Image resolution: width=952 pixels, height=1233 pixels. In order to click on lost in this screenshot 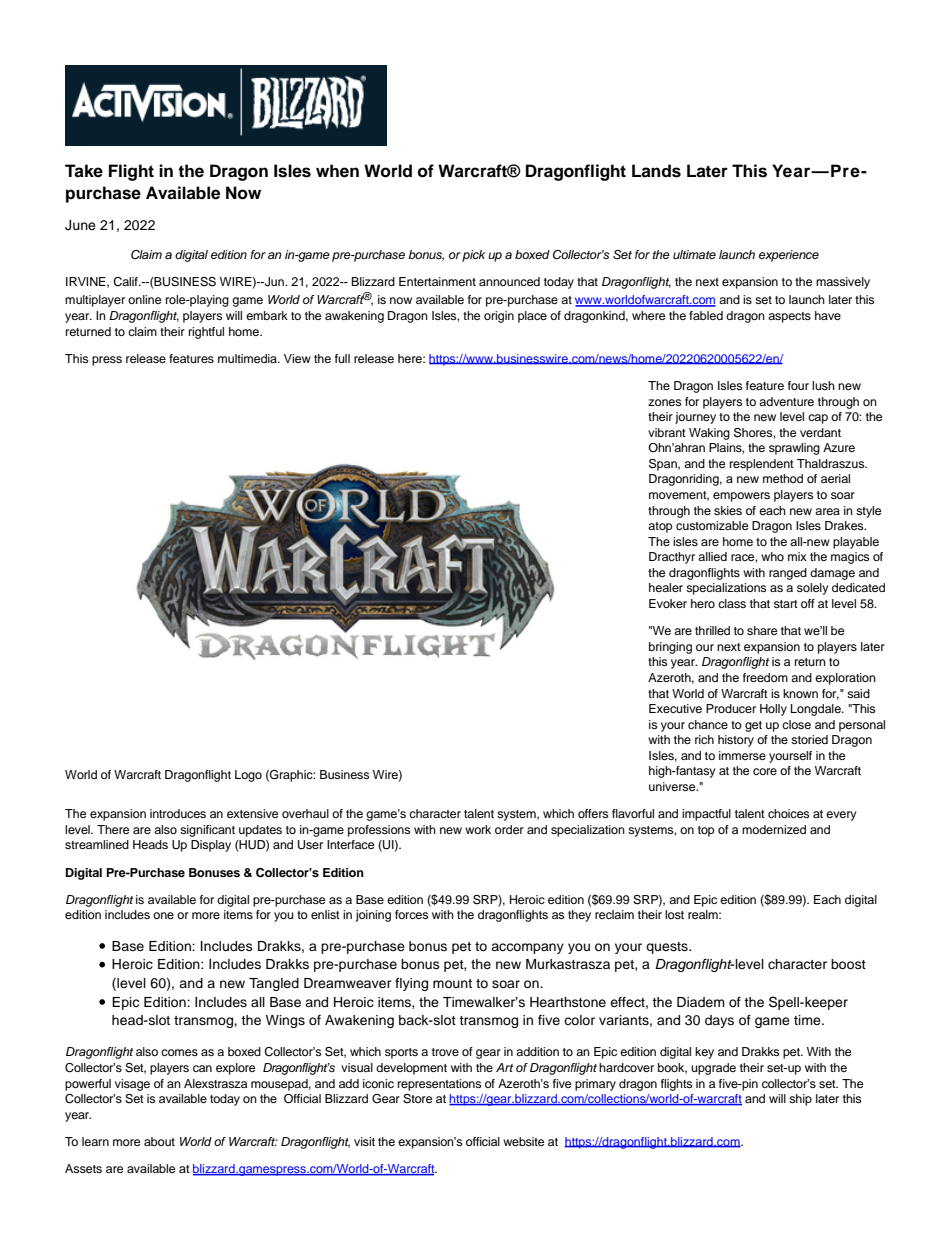, I will do `click(674, 914)`.
